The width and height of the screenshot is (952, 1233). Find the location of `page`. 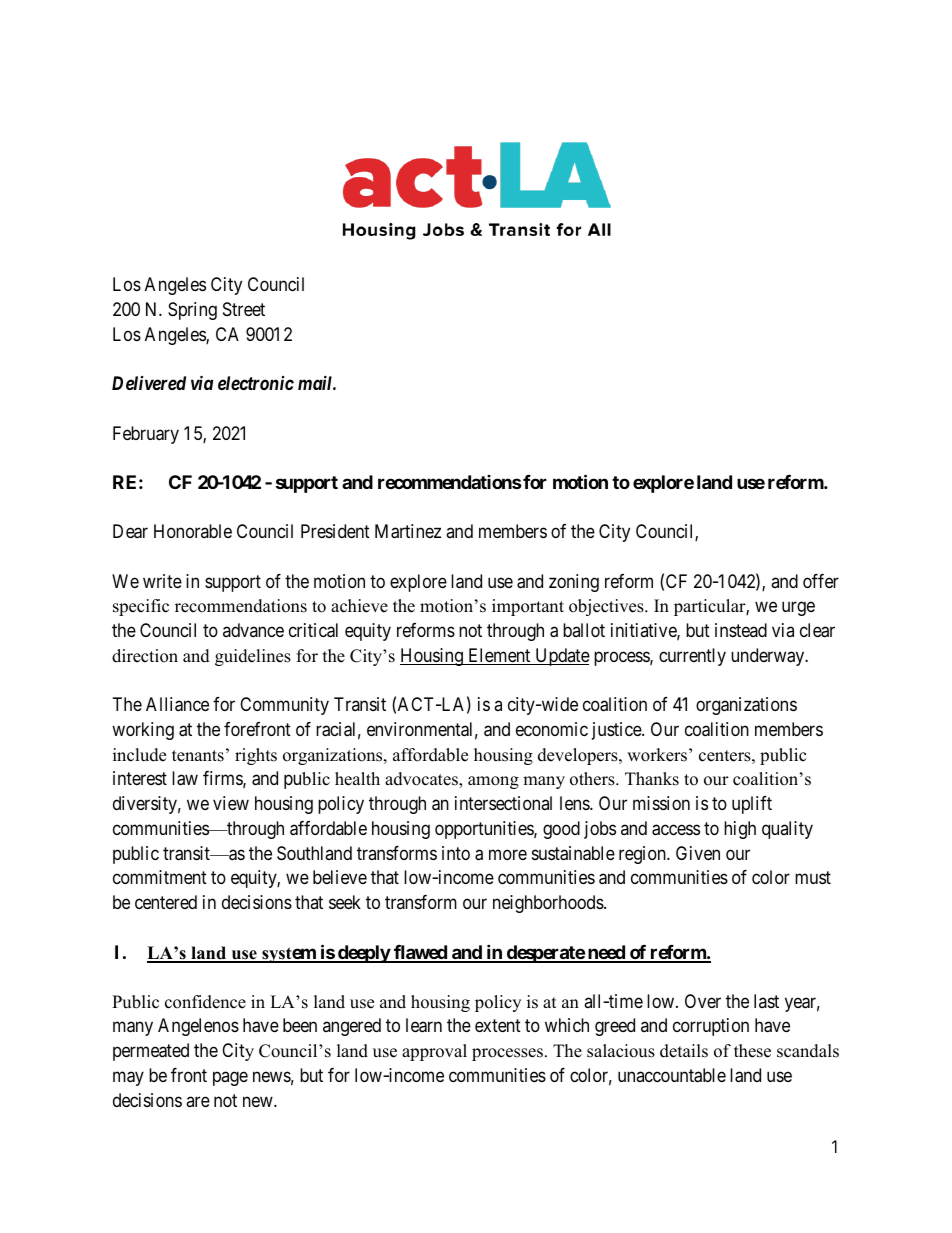

page is located at coordinates (230, 1078).
